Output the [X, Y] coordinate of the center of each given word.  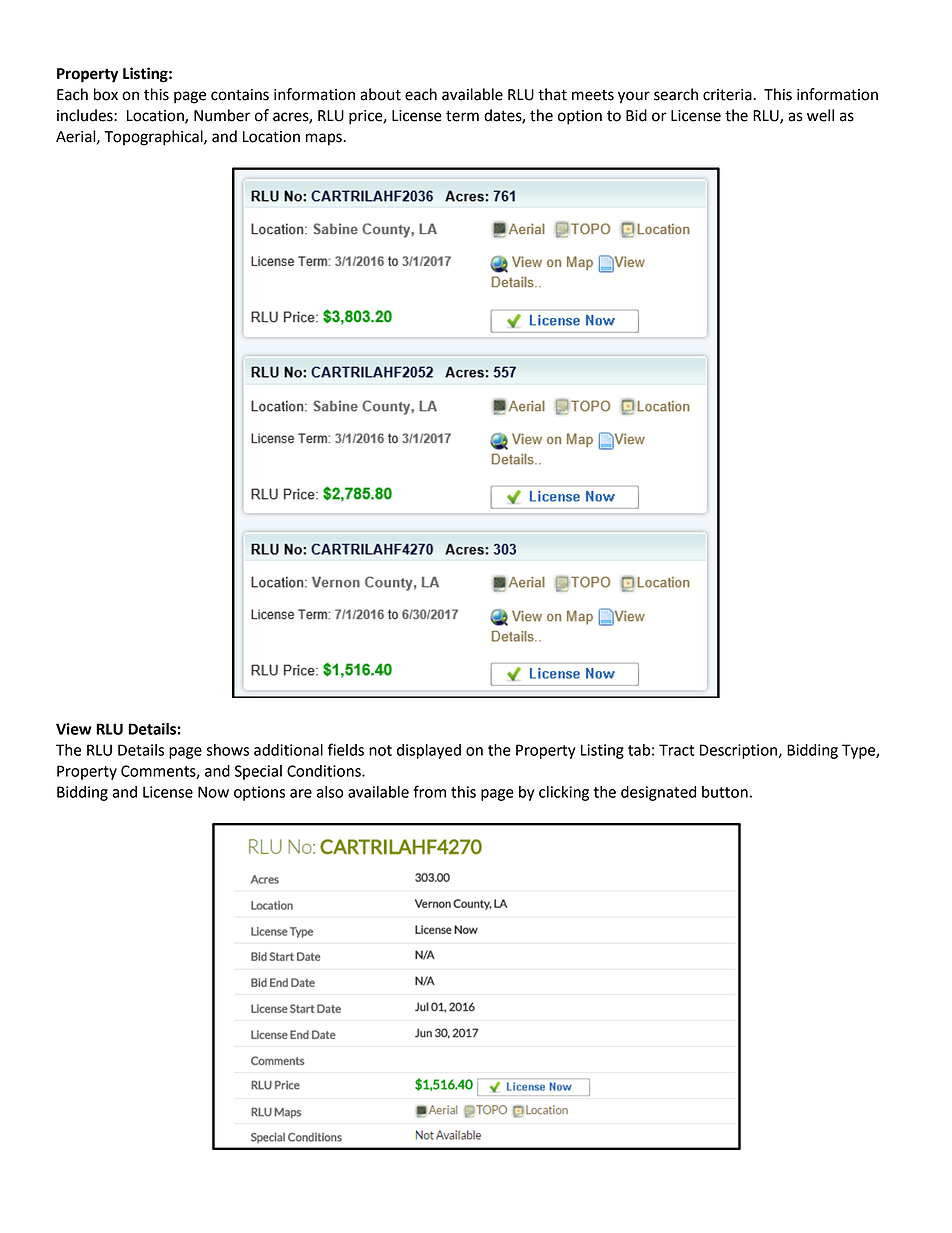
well [820, 115]
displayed [429, 751]
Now [213, 792]
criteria [728, 95]
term [462, 116]
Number [222, 115]
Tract [676, 750]
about [380, 94]
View [74, 729]
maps [325, 139]
